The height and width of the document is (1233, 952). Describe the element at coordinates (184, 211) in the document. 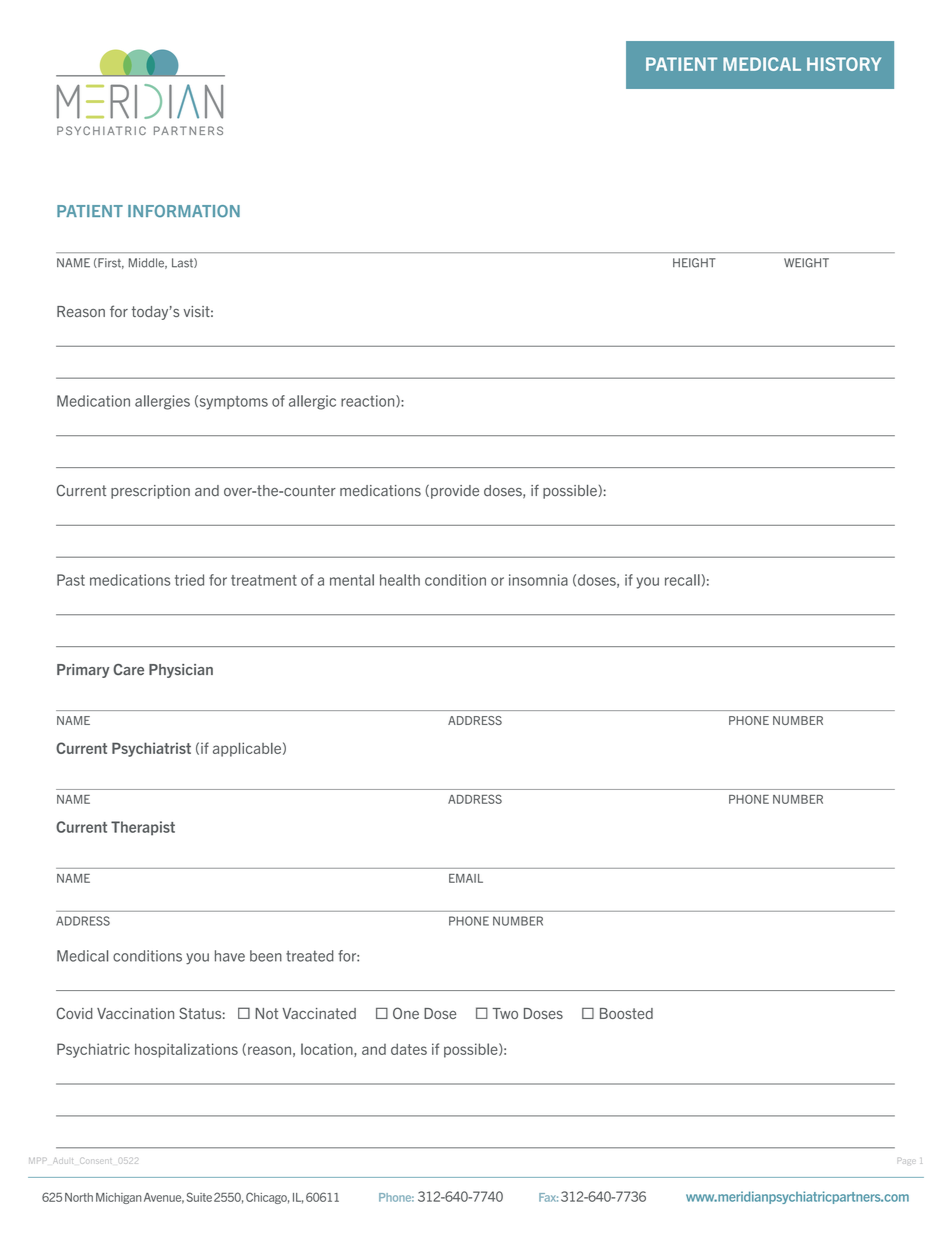

I see `INFORMATION` at that location.
